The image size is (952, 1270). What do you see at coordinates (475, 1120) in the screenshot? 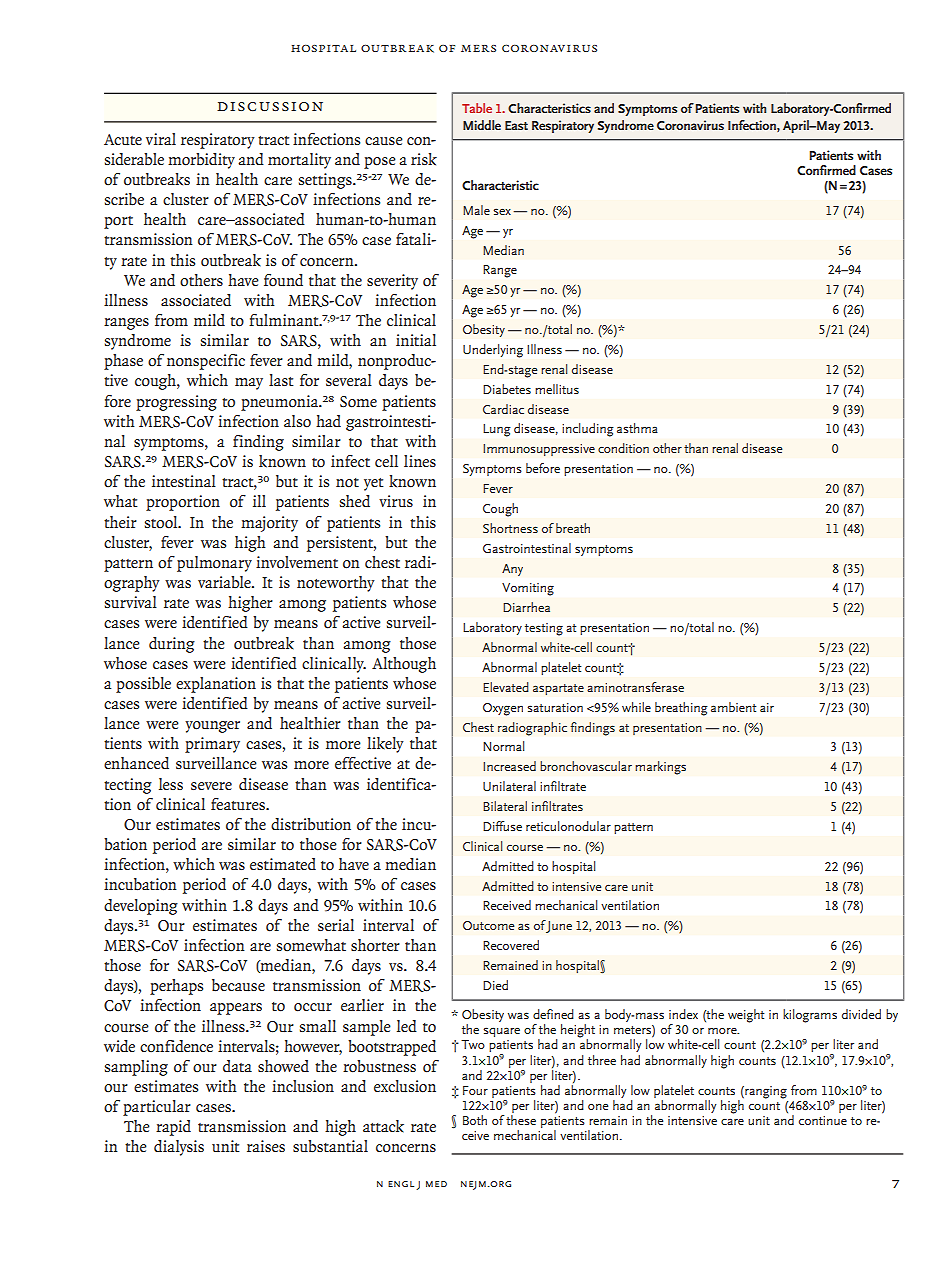
I see `Both` at bounding box center [475, 1120].
